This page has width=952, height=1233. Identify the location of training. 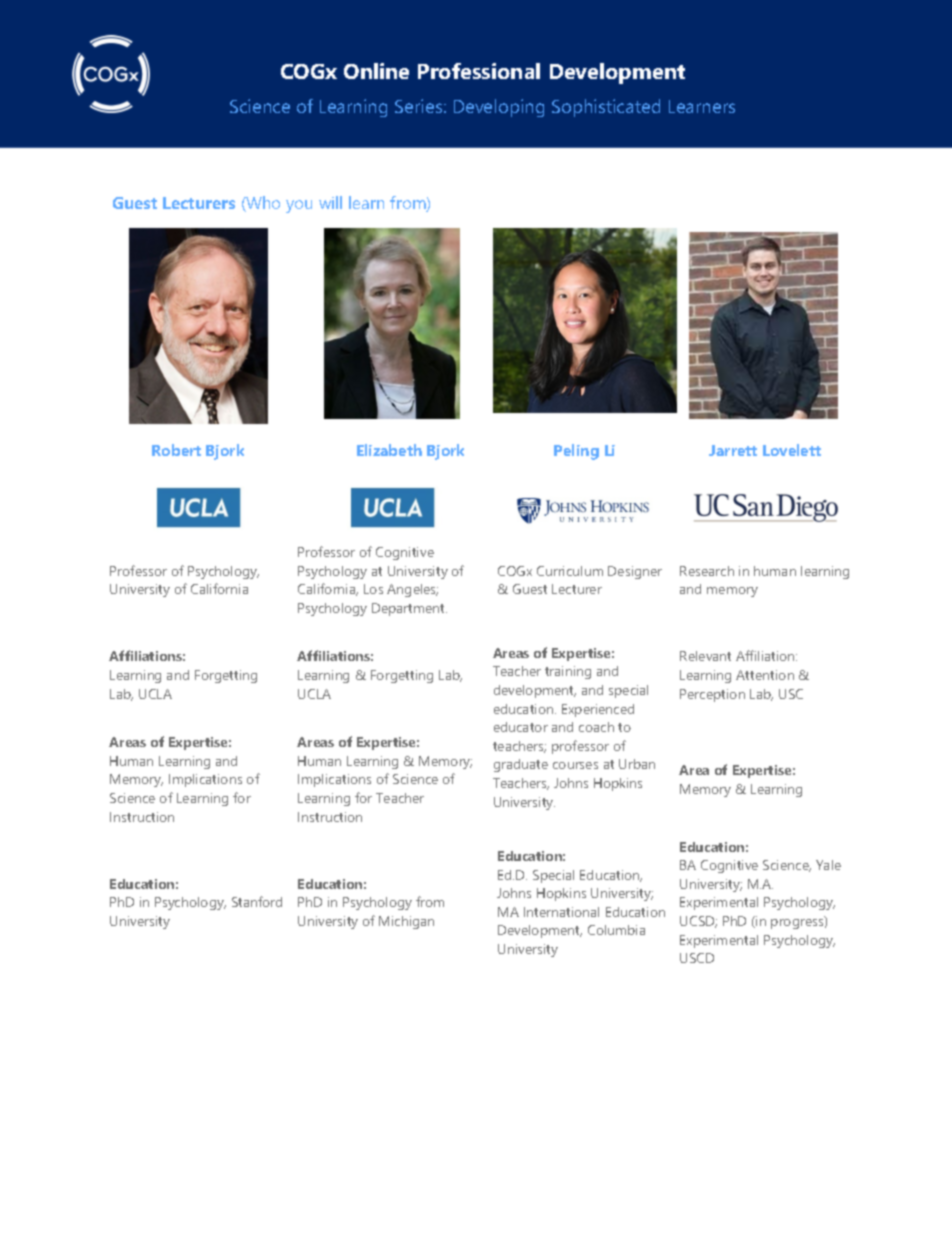
(568, 672).
